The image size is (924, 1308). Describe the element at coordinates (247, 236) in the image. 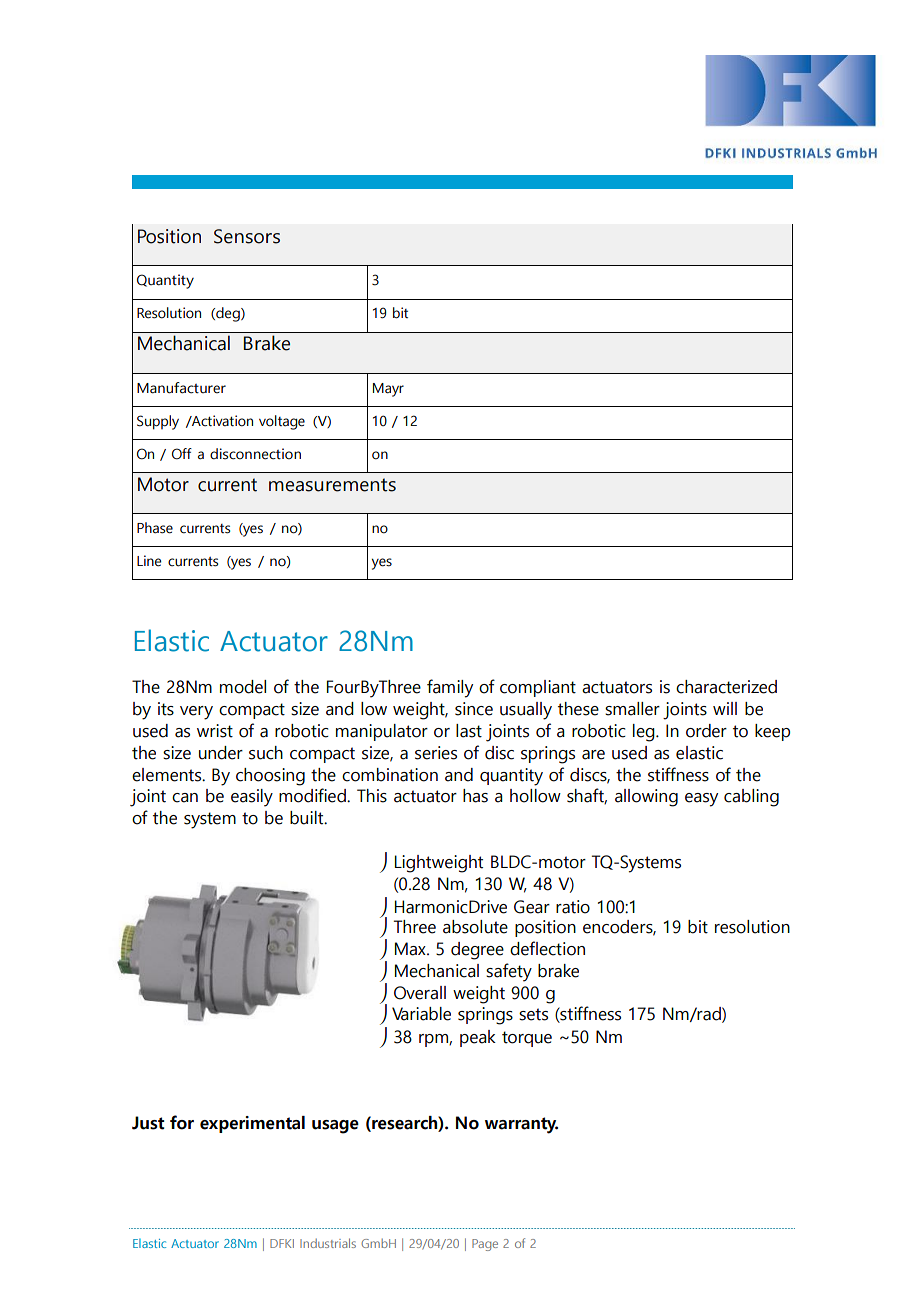

I see `Sensors` at that location.
